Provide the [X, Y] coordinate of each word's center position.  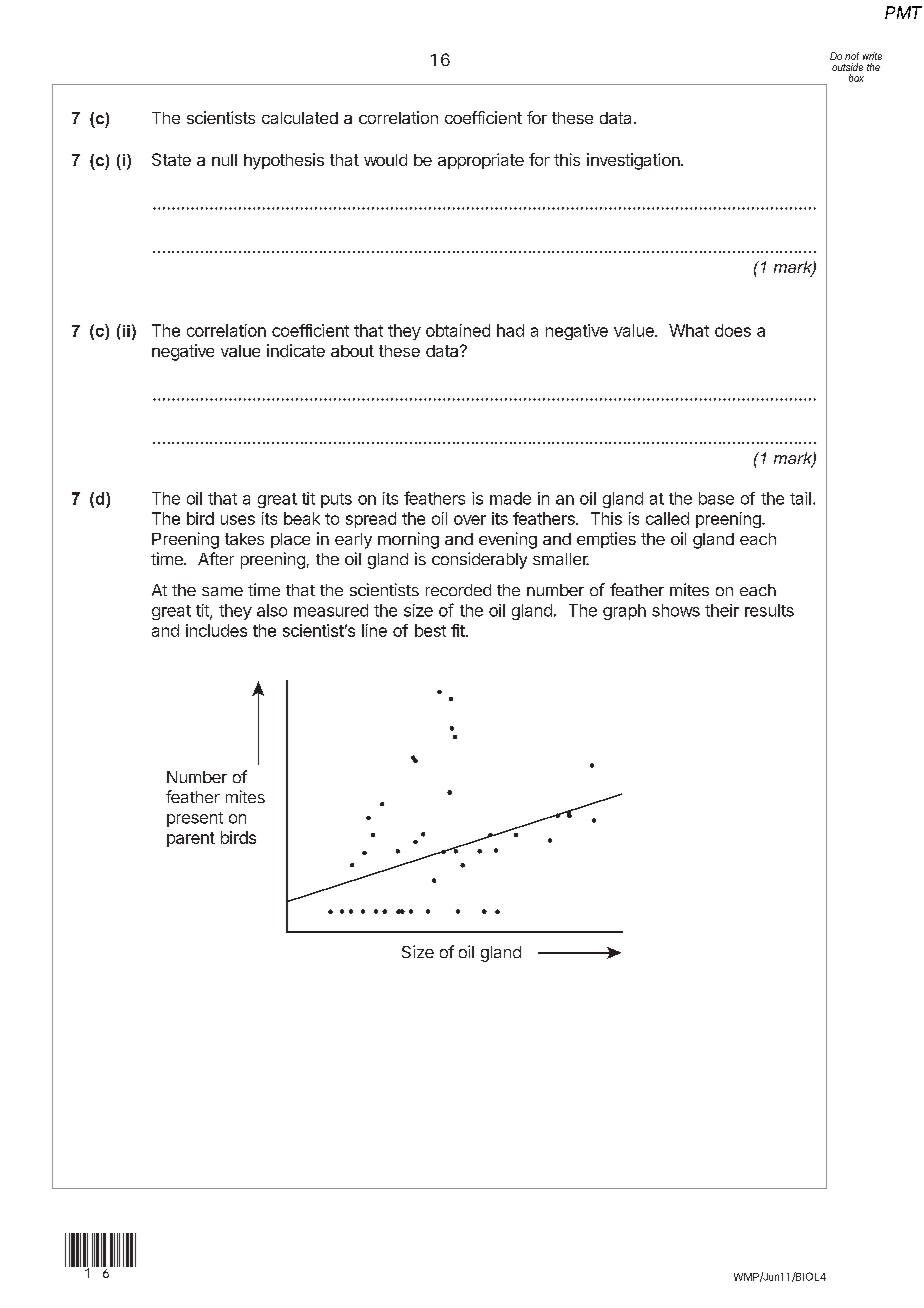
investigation [633, 161]
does [733, 330]
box [856, 78]
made [510, 498]
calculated [300, 118]
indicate [296, 350]
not [852, 56]
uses [238, 520]
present [195, 819]
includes [216, 630]
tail [800, 498]
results [769, 610]
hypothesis [284, 161]
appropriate [481, 161]
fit [459, 630]
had [510, 330]
